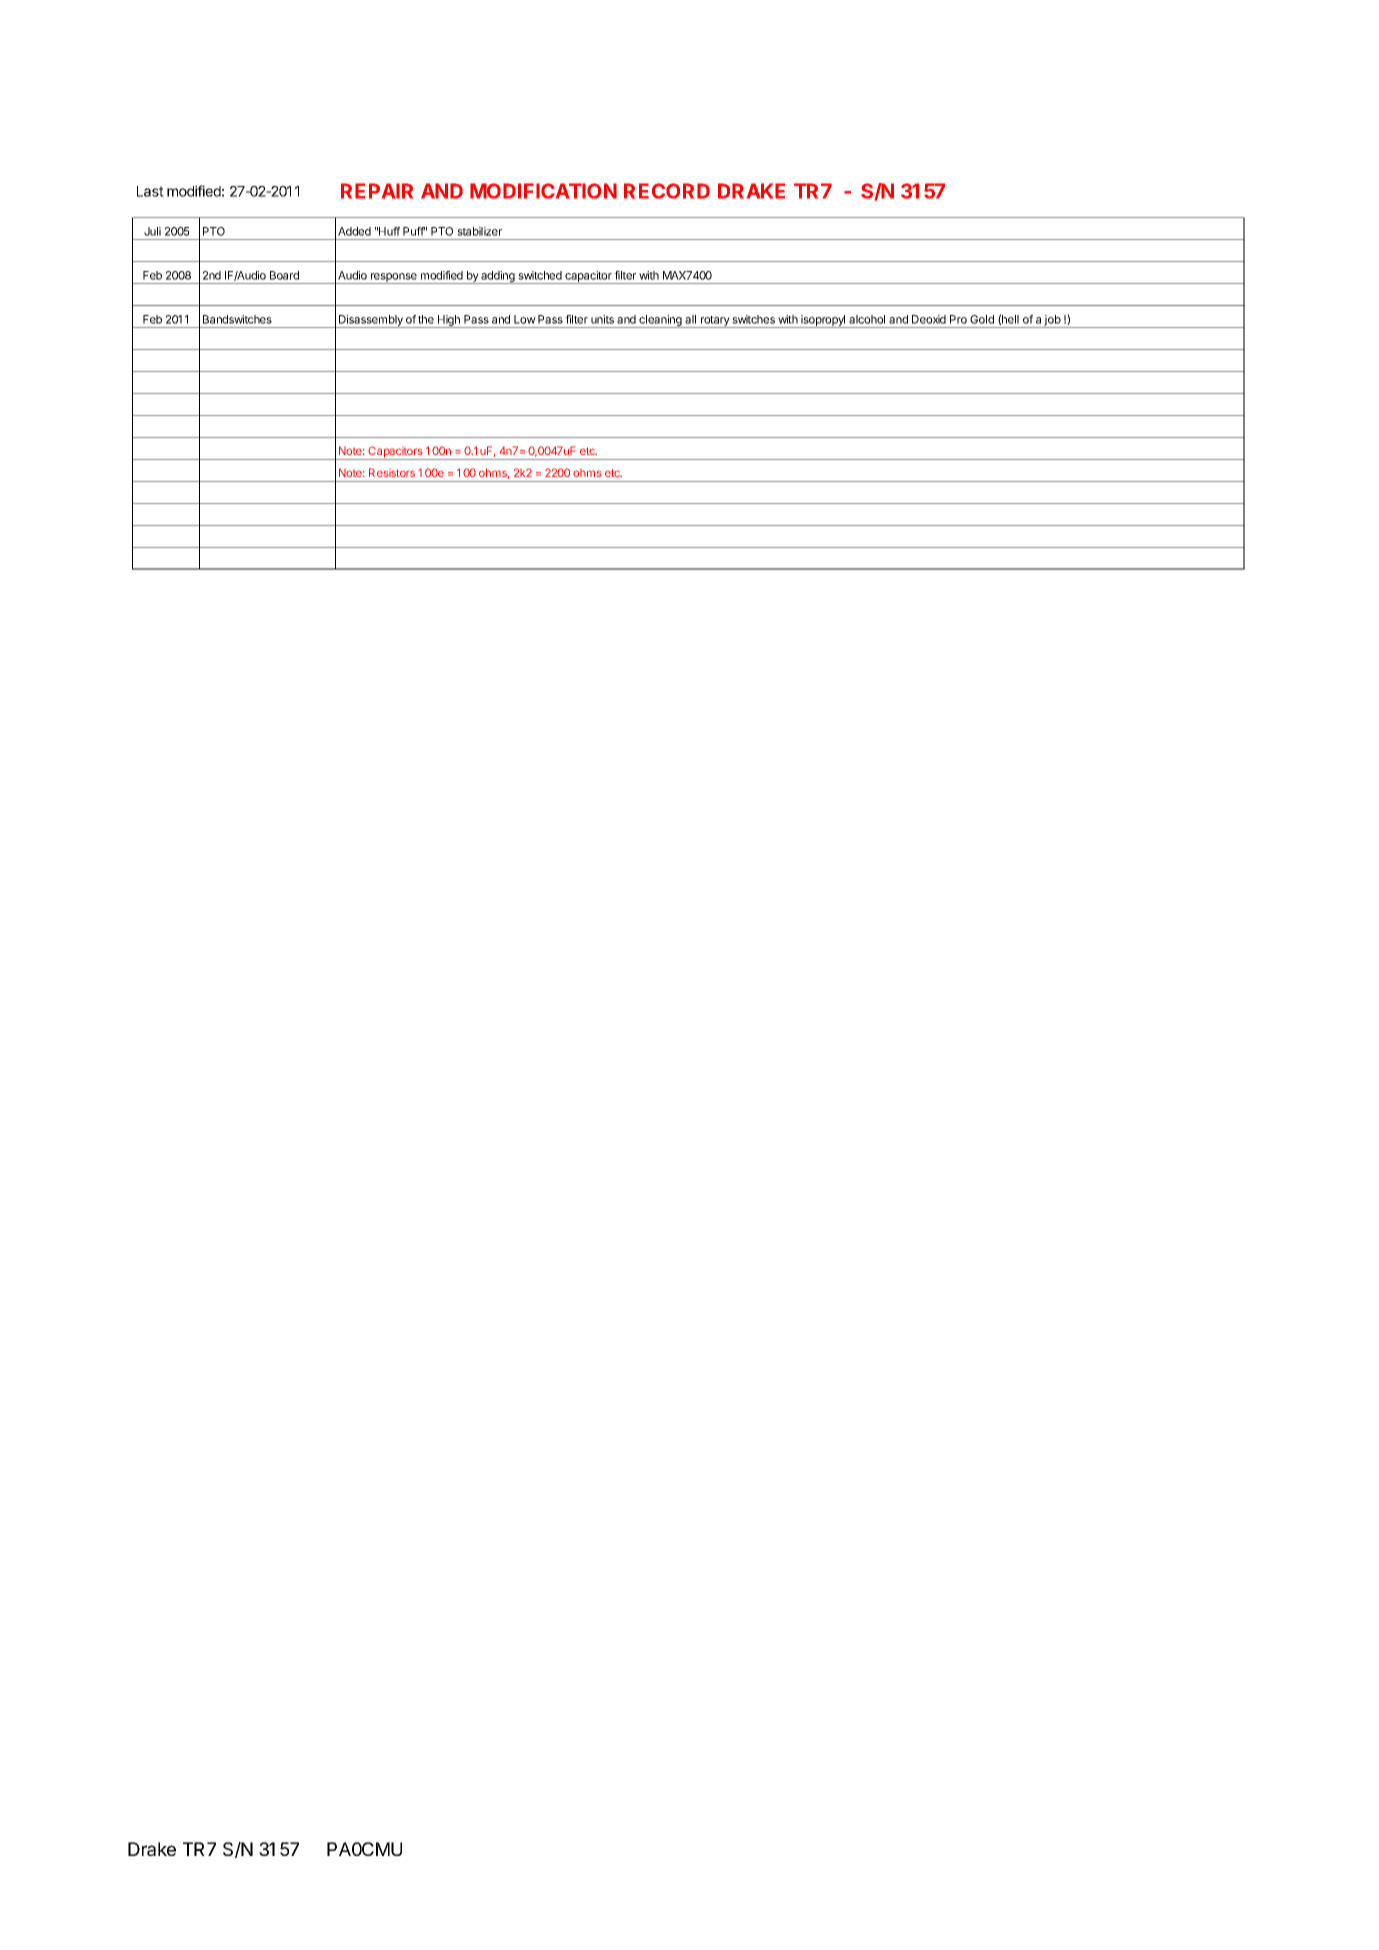 Image resolution: width=1379 pixels, height=1950 pixels. Describe the element at coordinates (602, 319) in the screenshot. I see `units` at that location.
